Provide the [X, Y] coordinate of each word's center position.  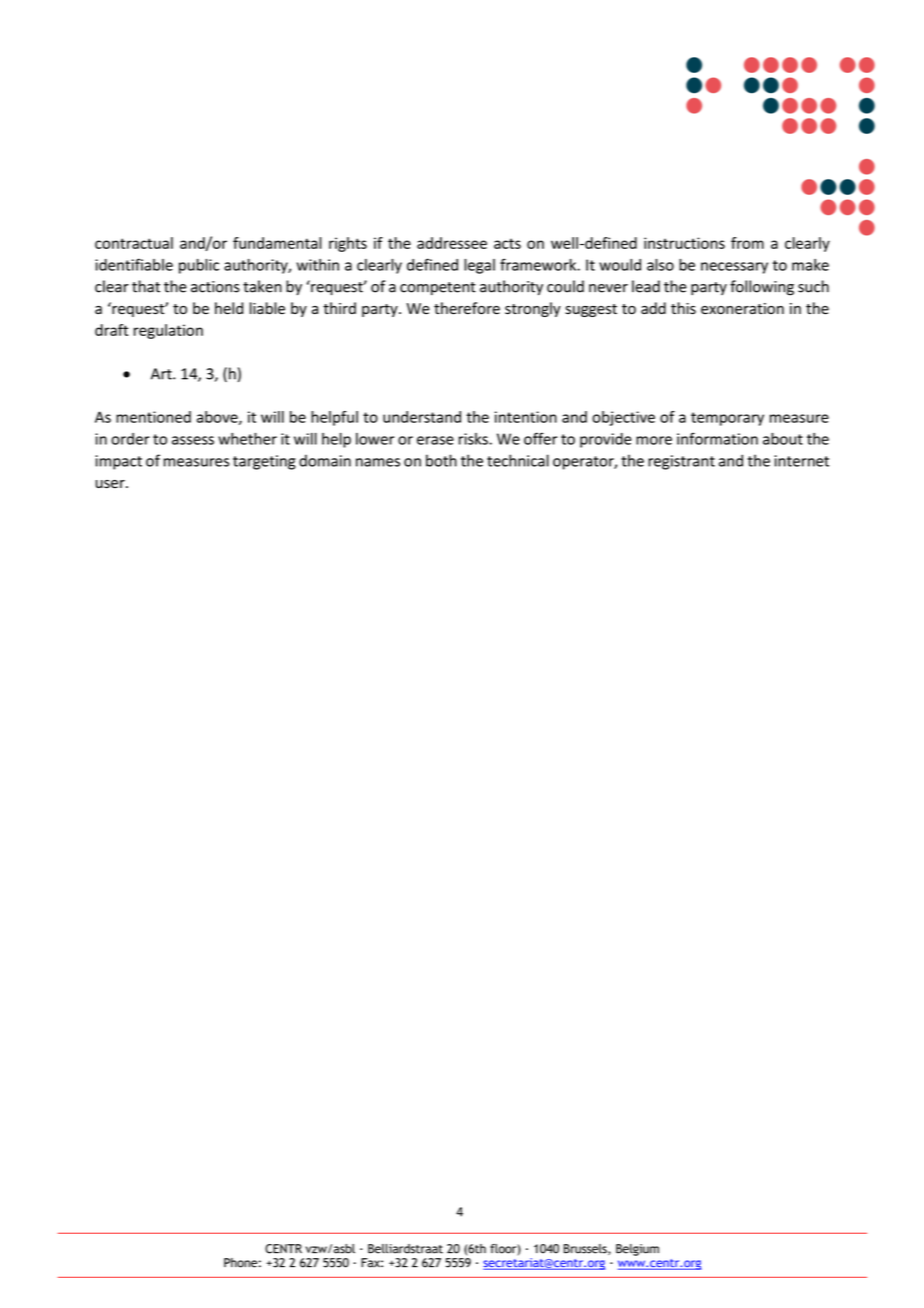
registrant [681, 462]
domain [325, 460]
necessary [734, 268]
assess [193, 440]
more [654, 440]
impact [118, 462]
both [441, 460]
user [111, 484]
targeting [264, 462]
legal [479, 266]
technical [518, 460]
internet [801, 461]
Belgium [637, 1250]
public [199, 266]
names [378, 462]
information [717, 438]
